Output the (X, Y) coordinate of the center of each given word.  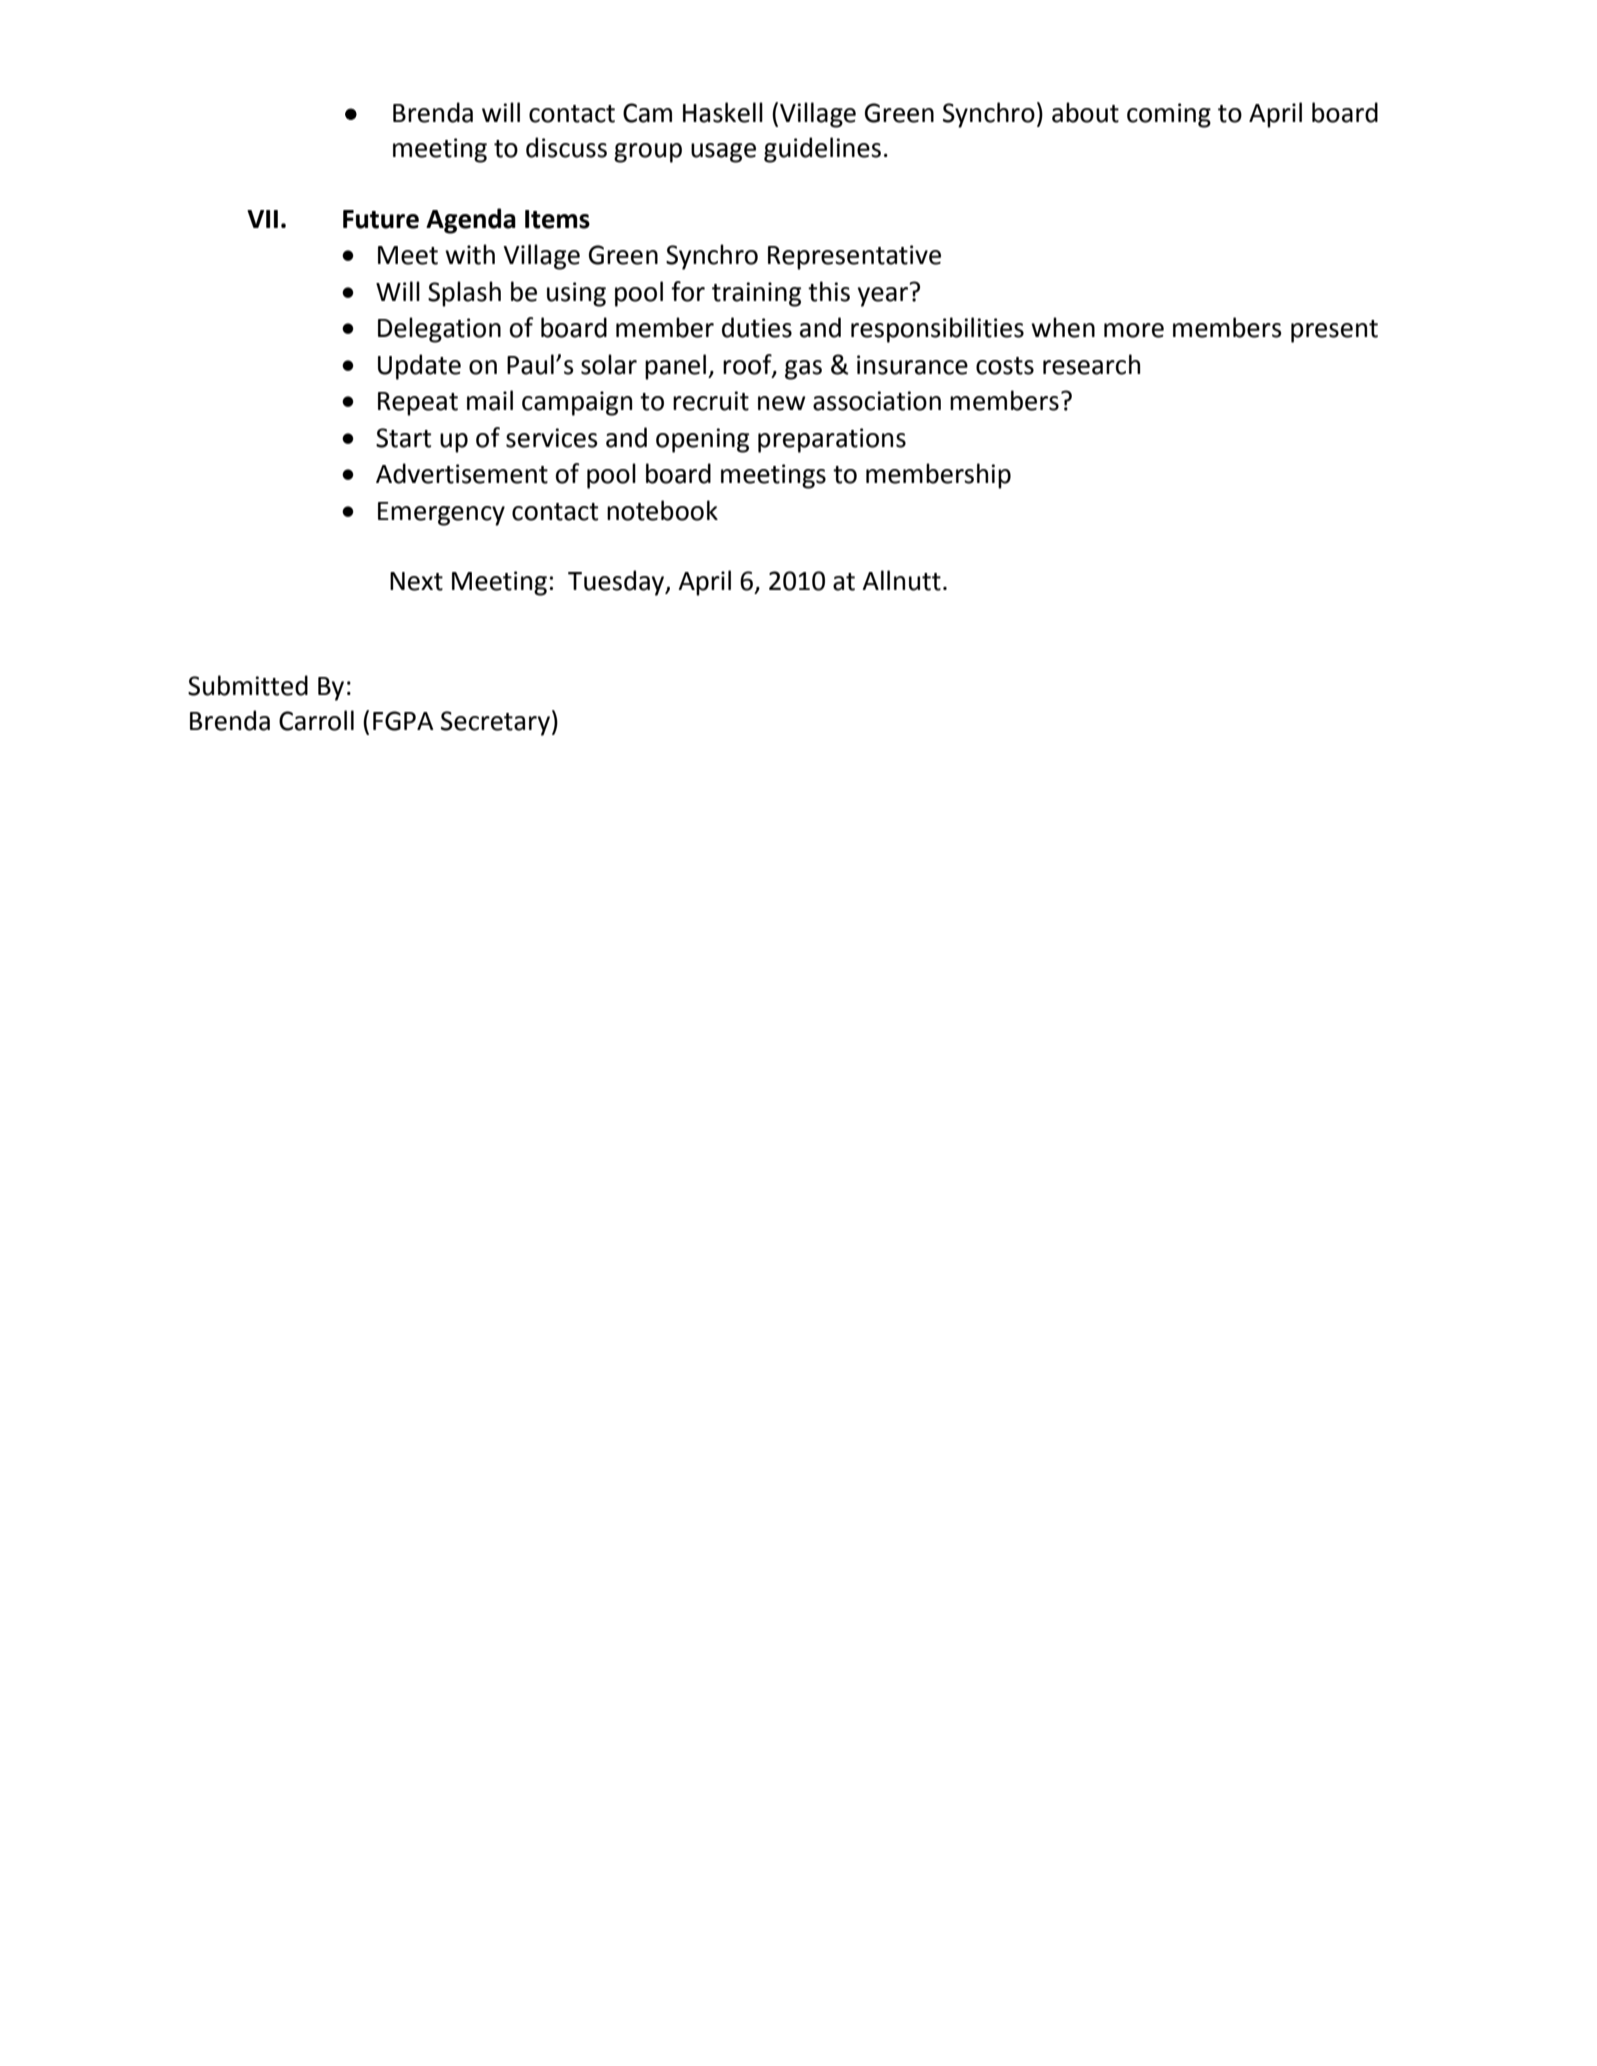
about (1085, 112)
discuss (566, 147)
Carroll (316, 720)
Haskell (723, 112)
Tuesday (617, 583)
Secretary (495, 723)
